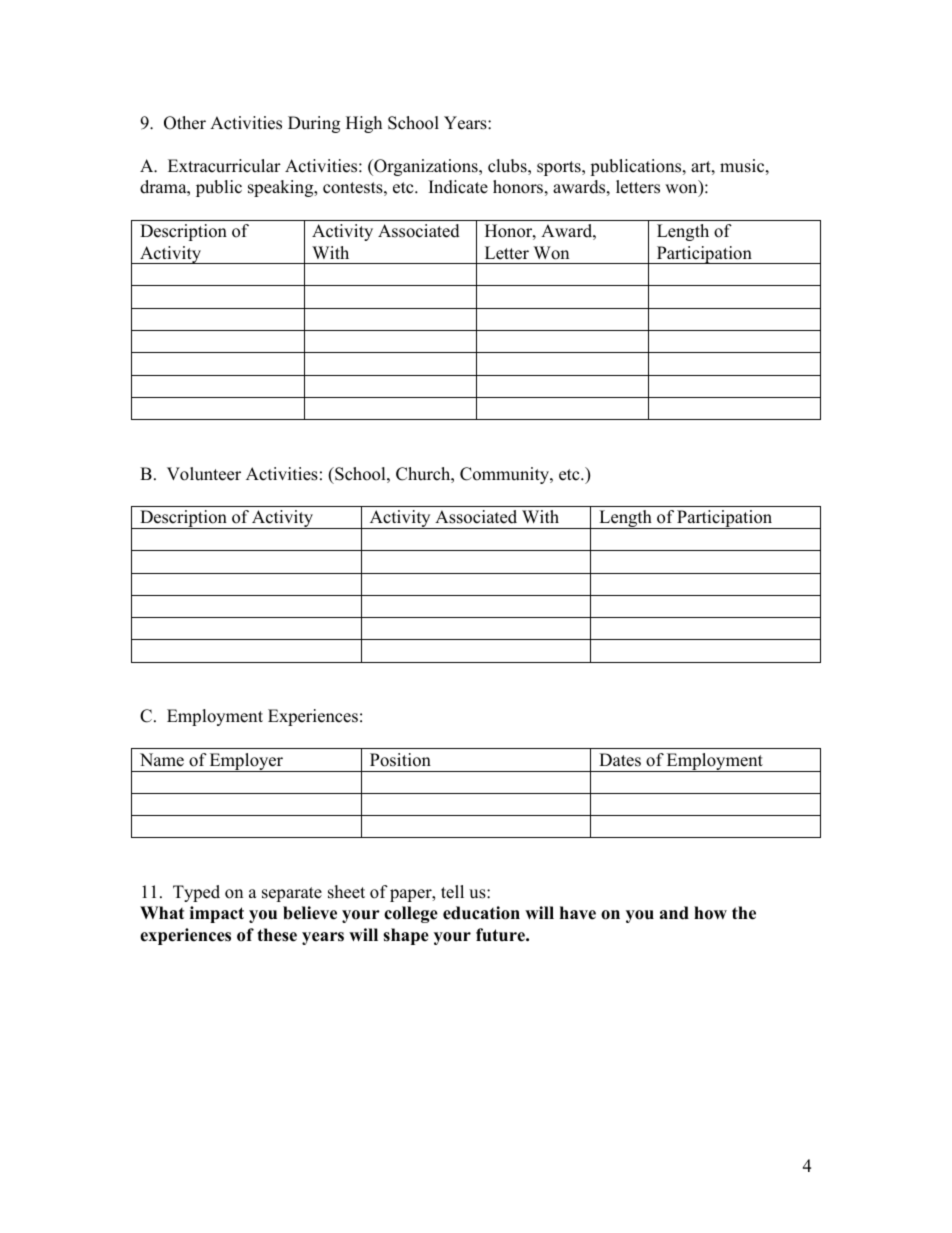 The width and height of the screenshot is (952, 1233). Describe the element at coordinates (400, 760) in the screenshot. I see `Position` at that location.
